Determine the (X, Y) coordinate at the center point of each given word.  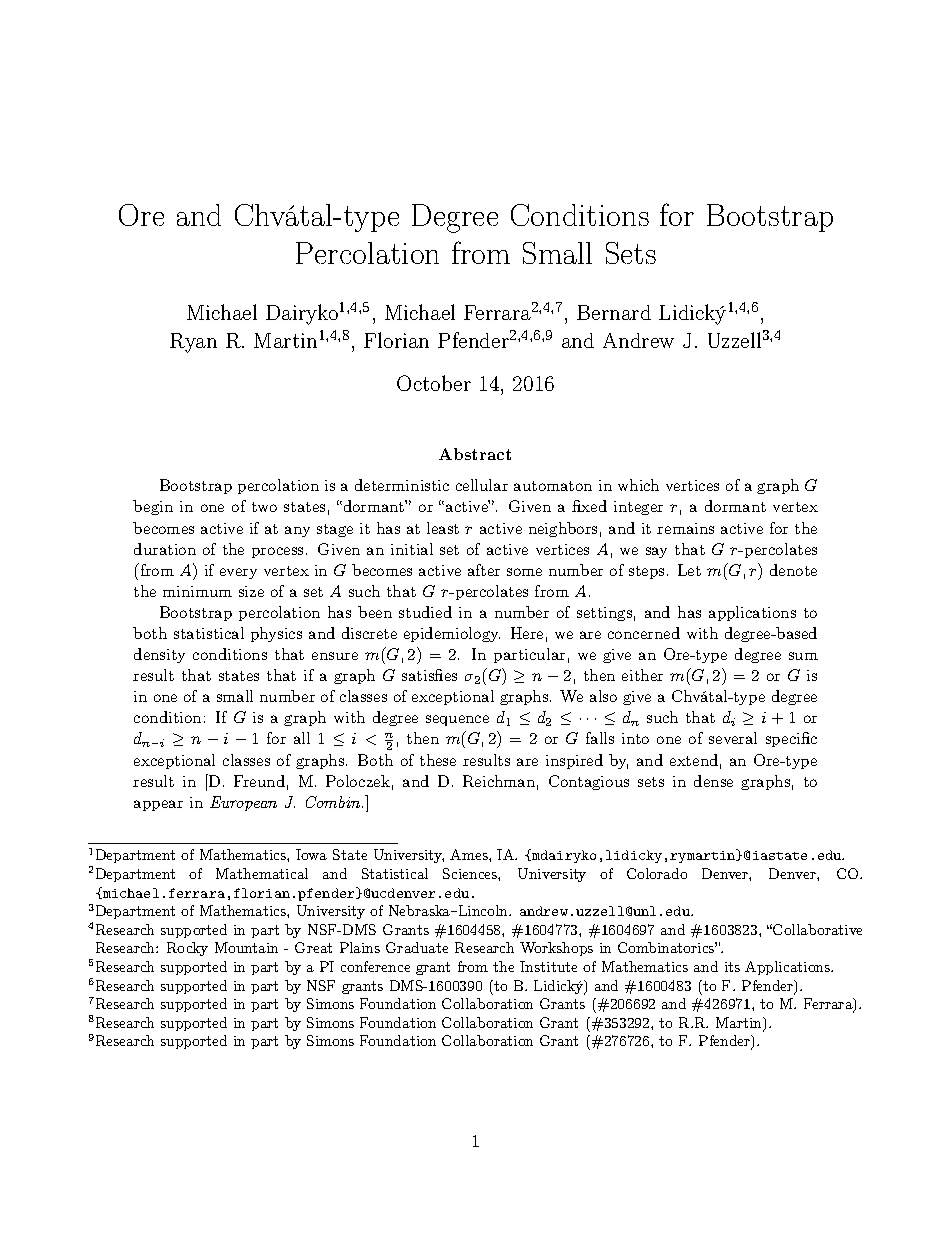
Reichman (499, 781)
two (264, 507)
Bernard (614, 312)
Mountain (246, 947)
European (243, 803)
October (434, 383)
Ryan (193, 343)
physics (276, 634)
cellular (482, 485)
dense (713, 781)
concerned (644, 633)
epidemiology (452, 634)
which (638, 485)
